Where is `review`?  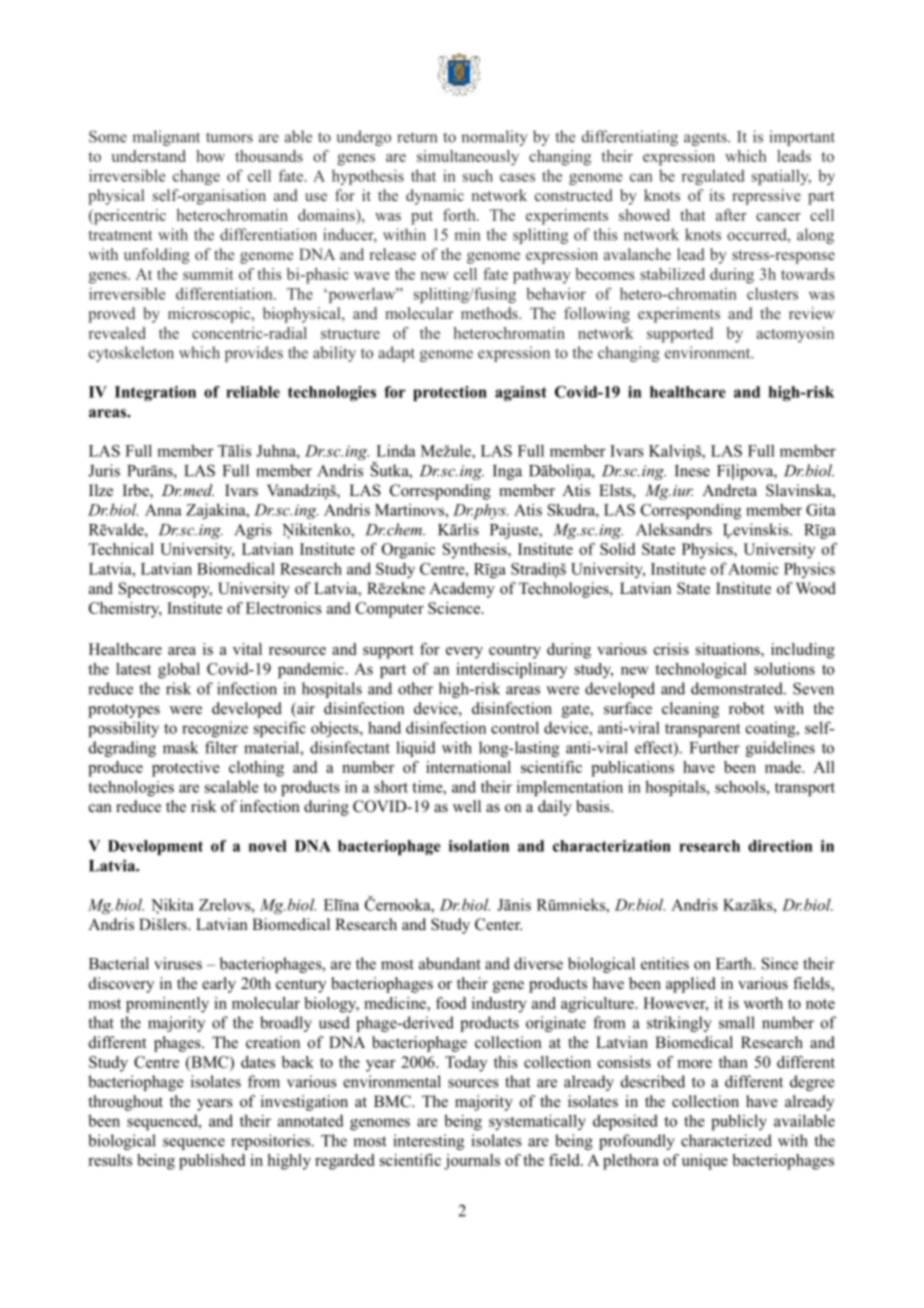 review is located at coordinates (812, 313).
